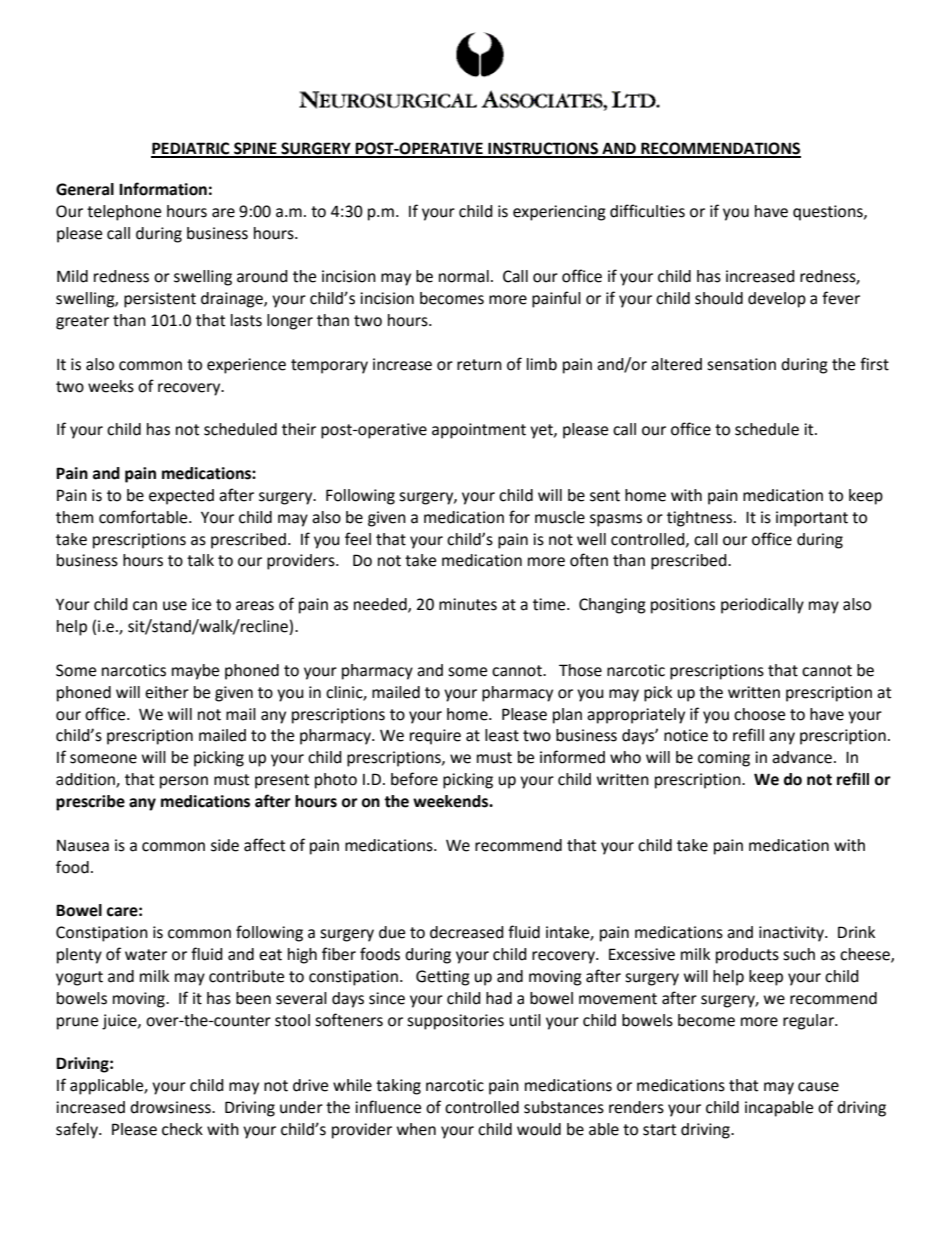 The image size is (952, 1233). Describe the element at coordinates (468, 604) in the screenshot. I see `minutes` at that location.
